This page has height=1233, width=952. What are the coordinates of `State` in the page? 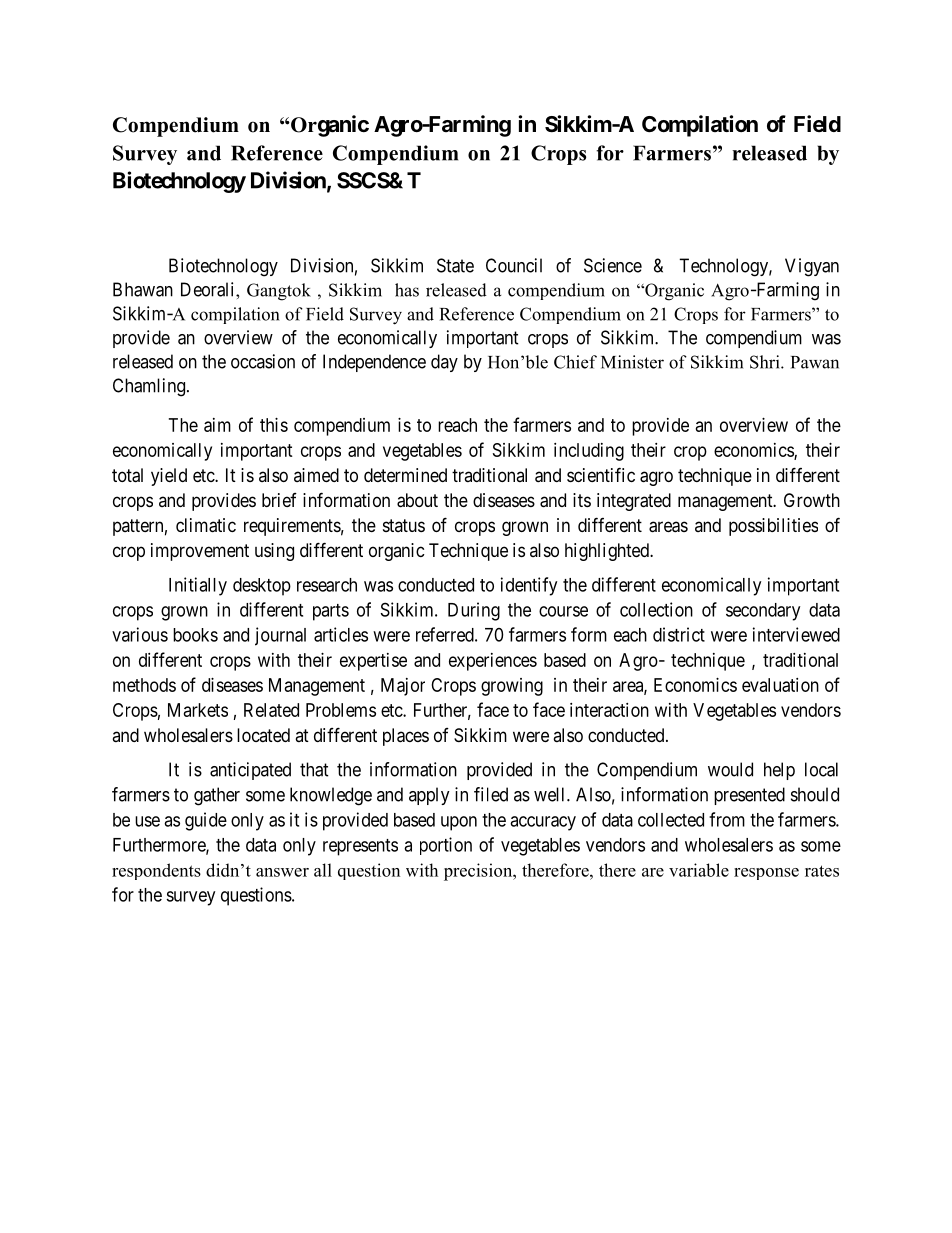 It's located at (455, 265).
